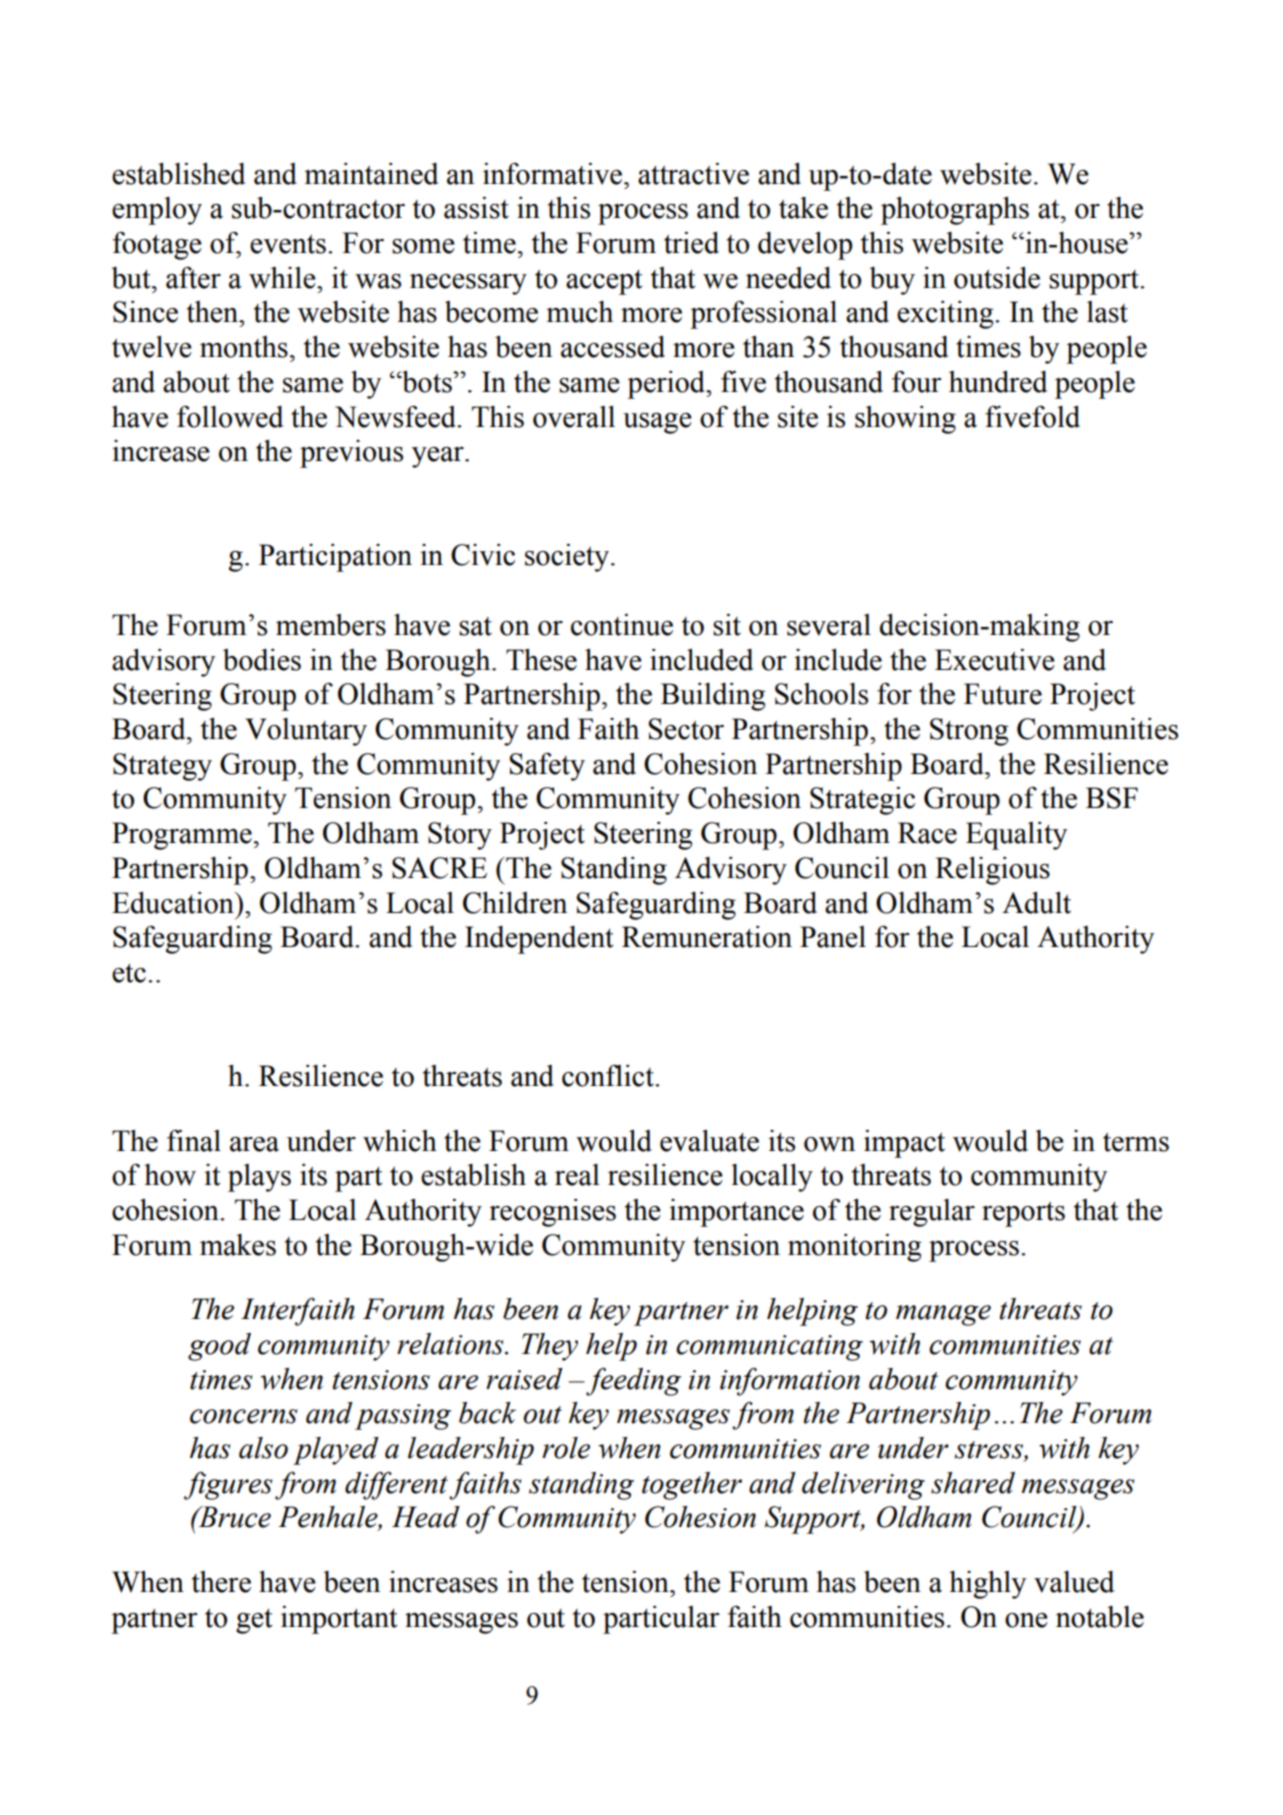 The width and height of the screenshot is (1283, 1815). What do you see at coordinates (955, 211) in the screenshot?
I see `photographs` at bounding box center [955, 211].
